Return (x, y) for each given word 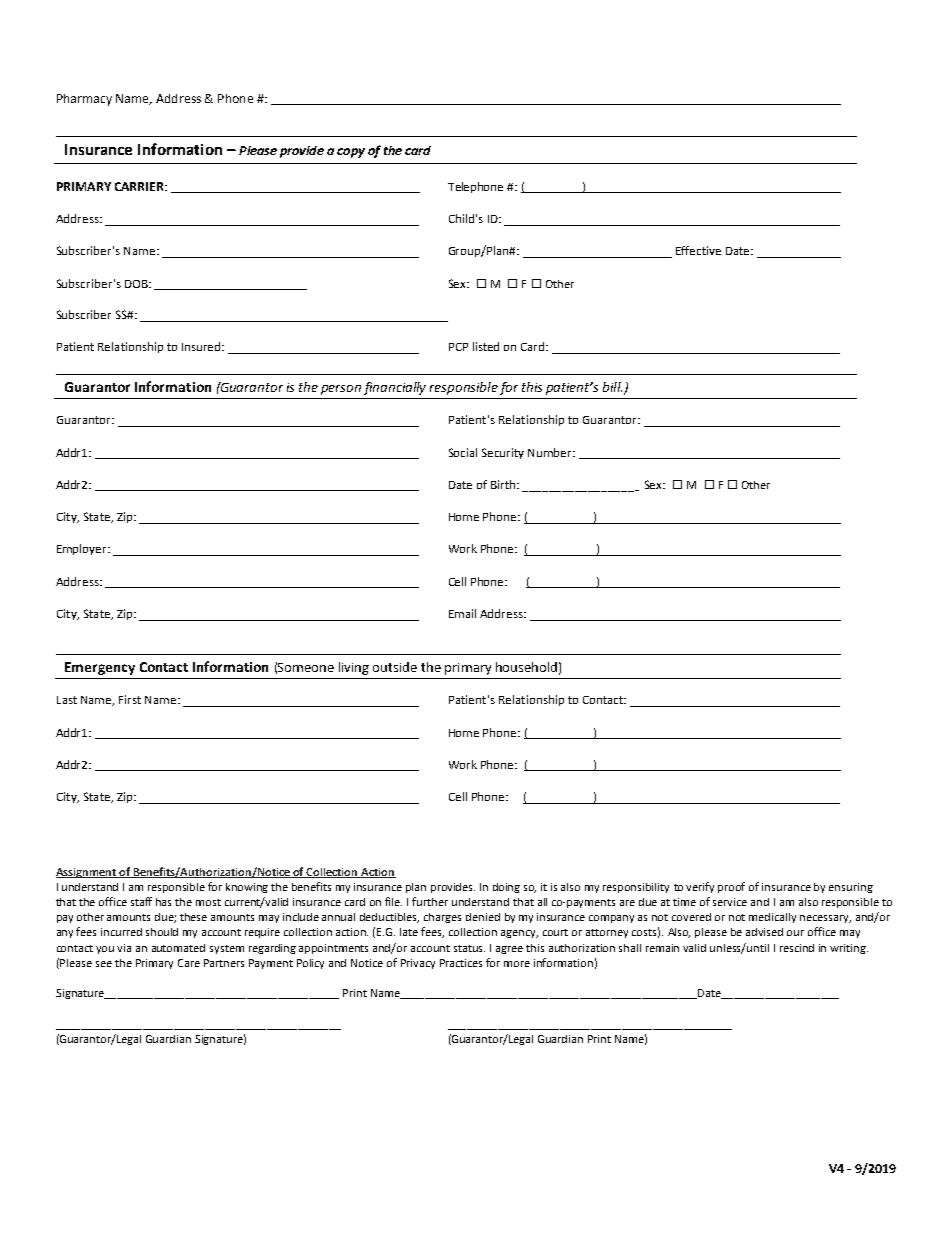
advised (764, 932)
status (469, 948)
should (162, 932)
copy (351, 153)
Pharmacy (84, 100)
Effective (698, 250)
